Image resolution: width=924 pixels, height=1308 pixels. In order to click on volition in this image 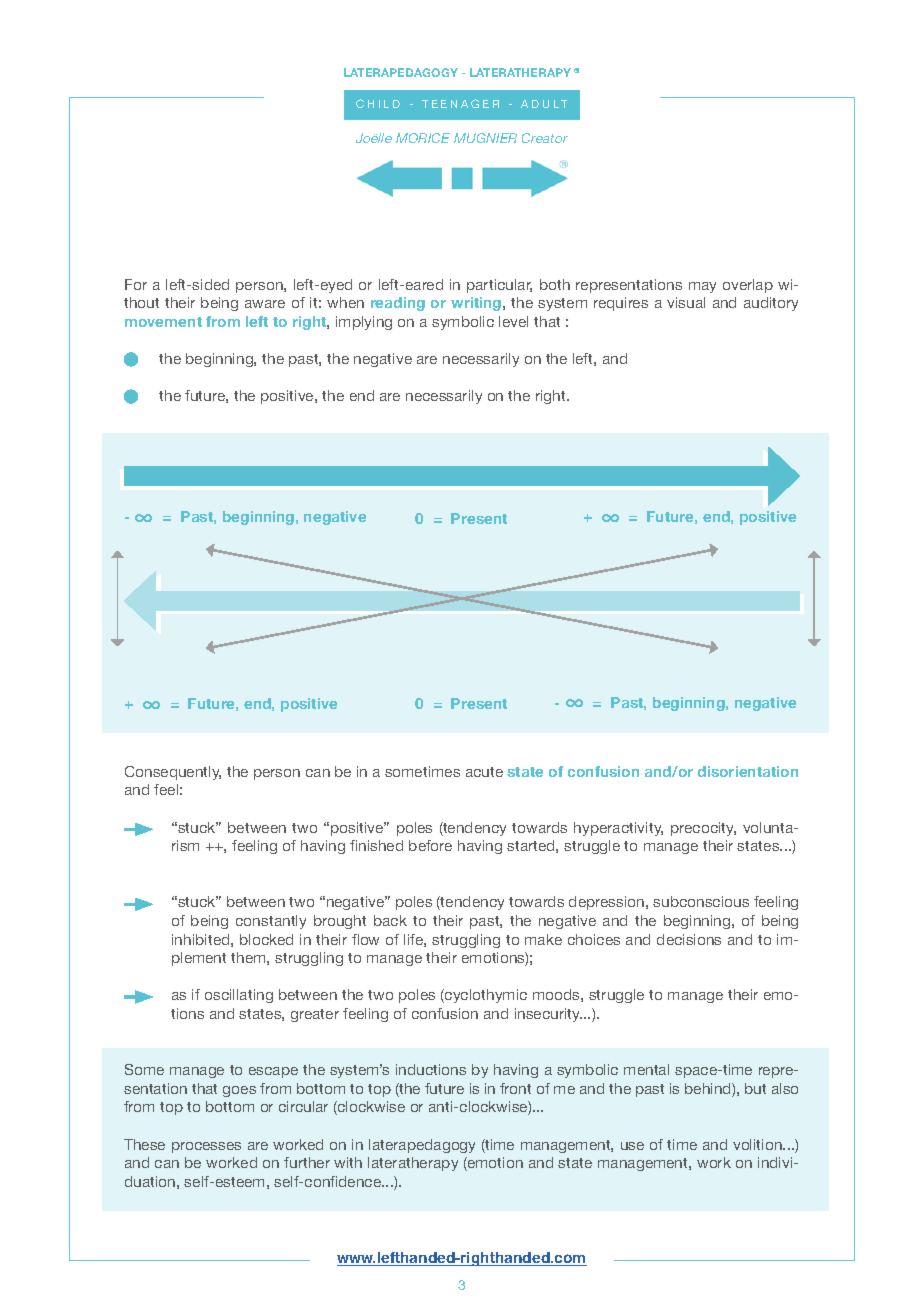, I will do `click(758, 1144)`.
